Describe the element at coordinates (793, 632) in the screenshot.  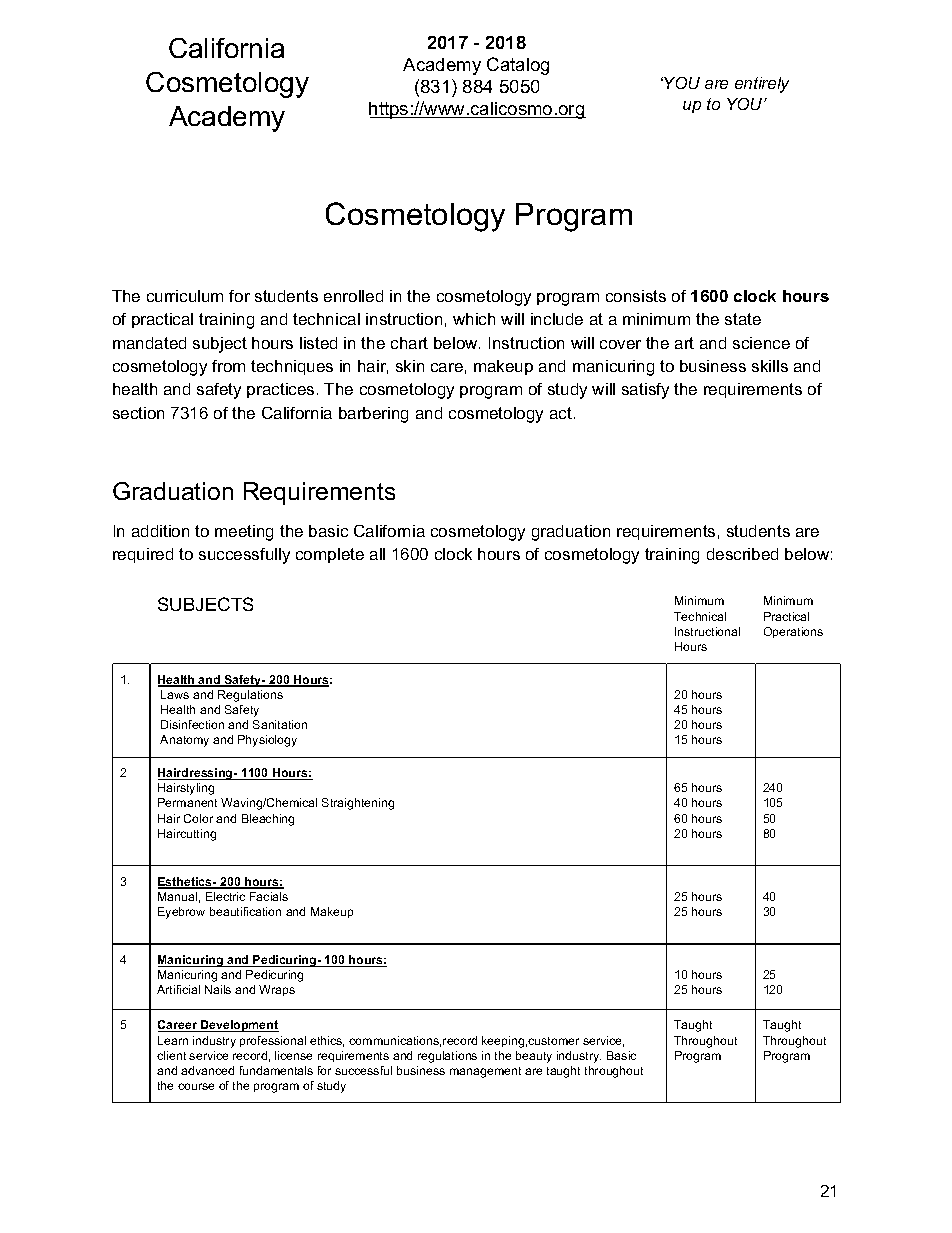
I see `Operations` at that location.
